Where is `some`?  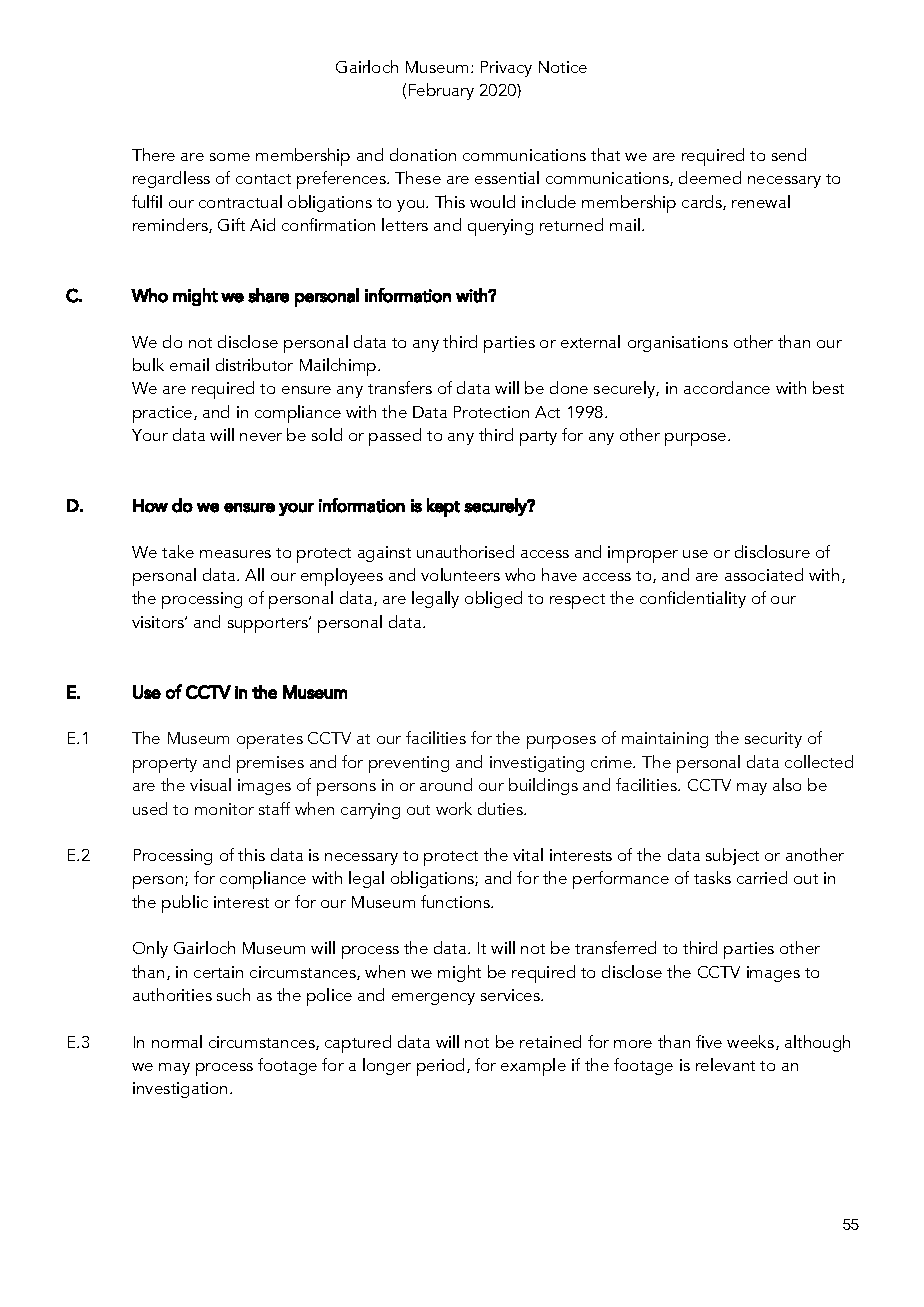
some is located at coordinates (230, 157).
